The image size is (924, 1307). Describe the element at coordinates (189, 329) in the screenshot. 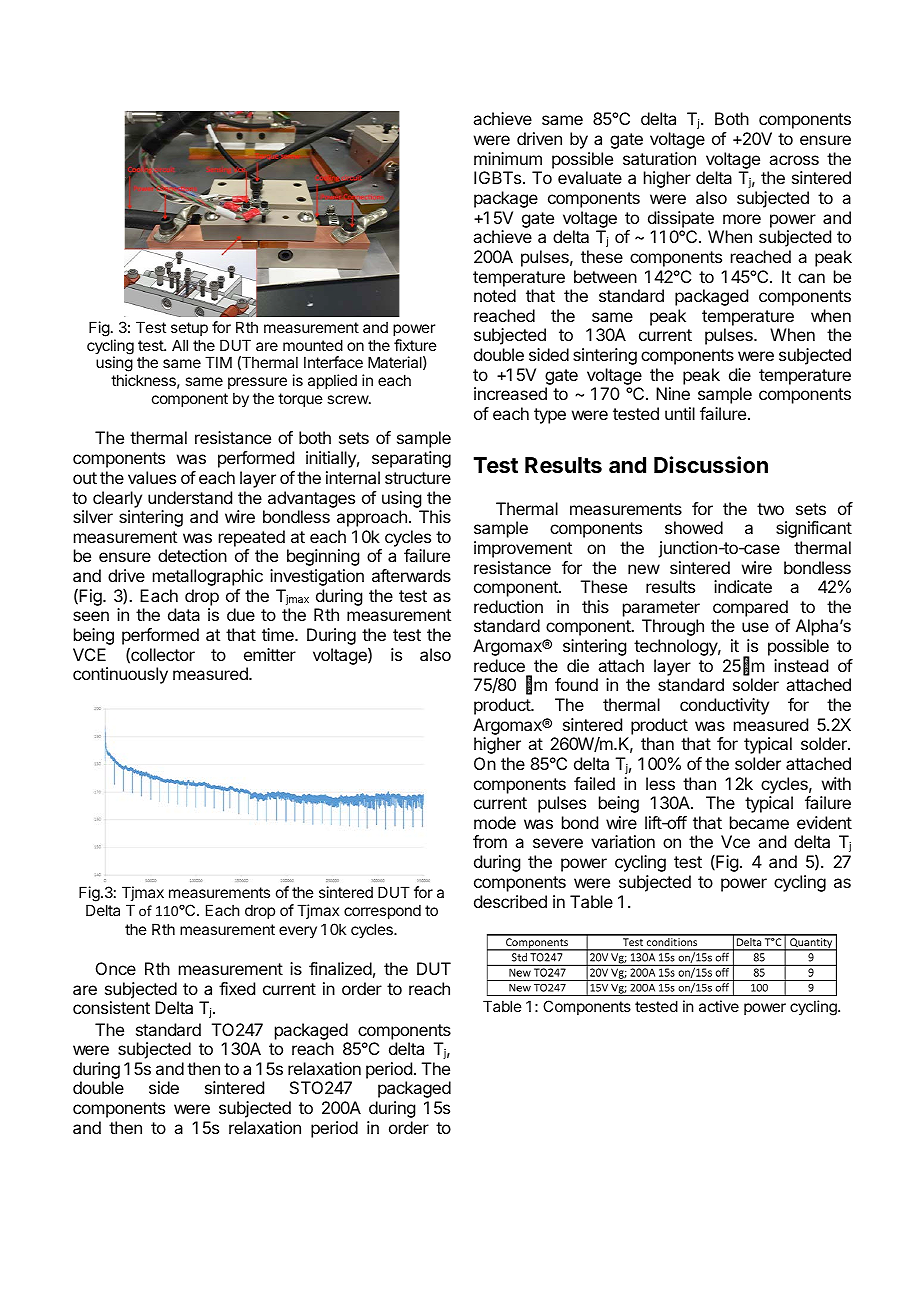

I see `setup` at that location.
